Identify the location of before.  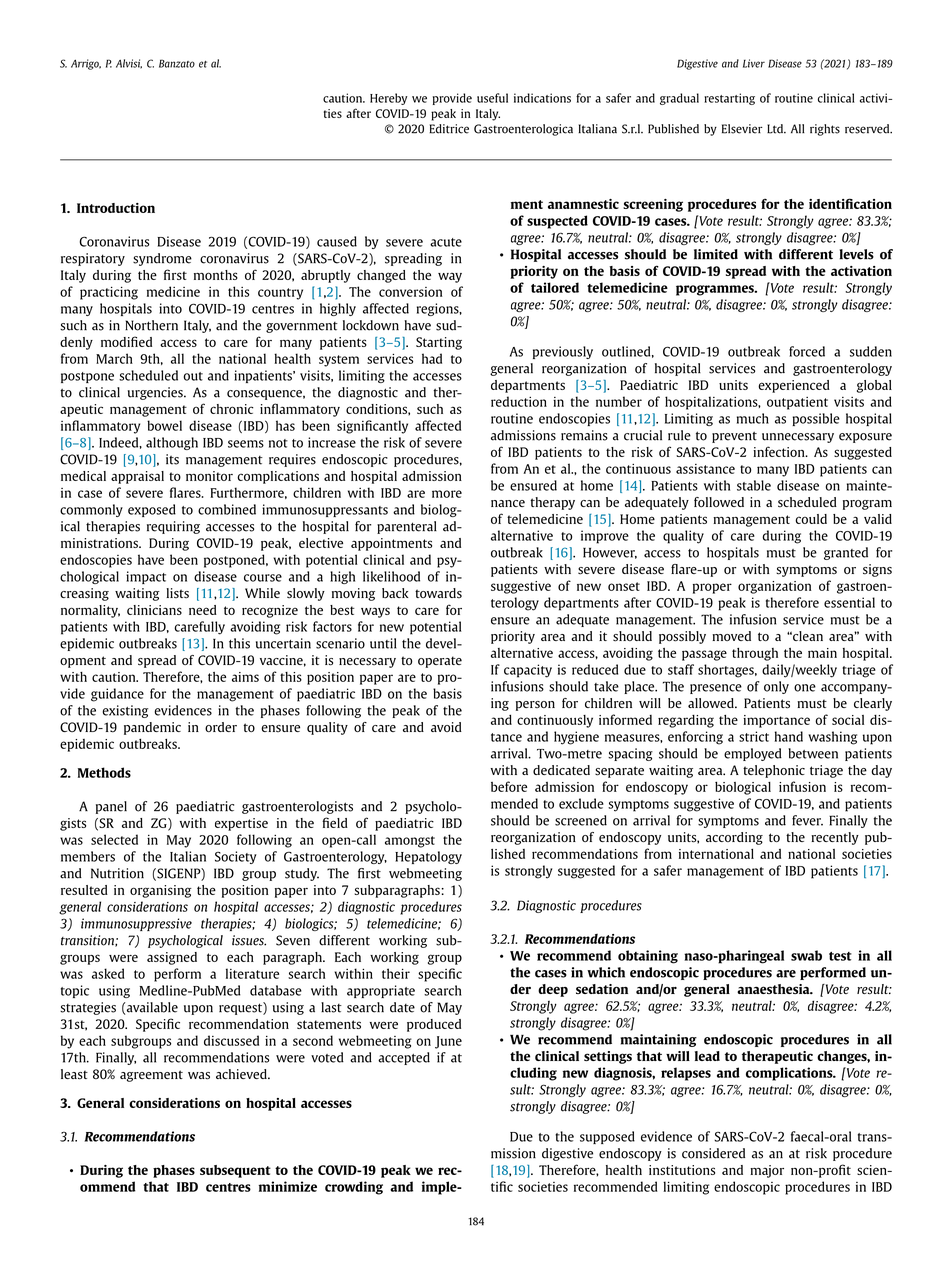
(509, 786).
